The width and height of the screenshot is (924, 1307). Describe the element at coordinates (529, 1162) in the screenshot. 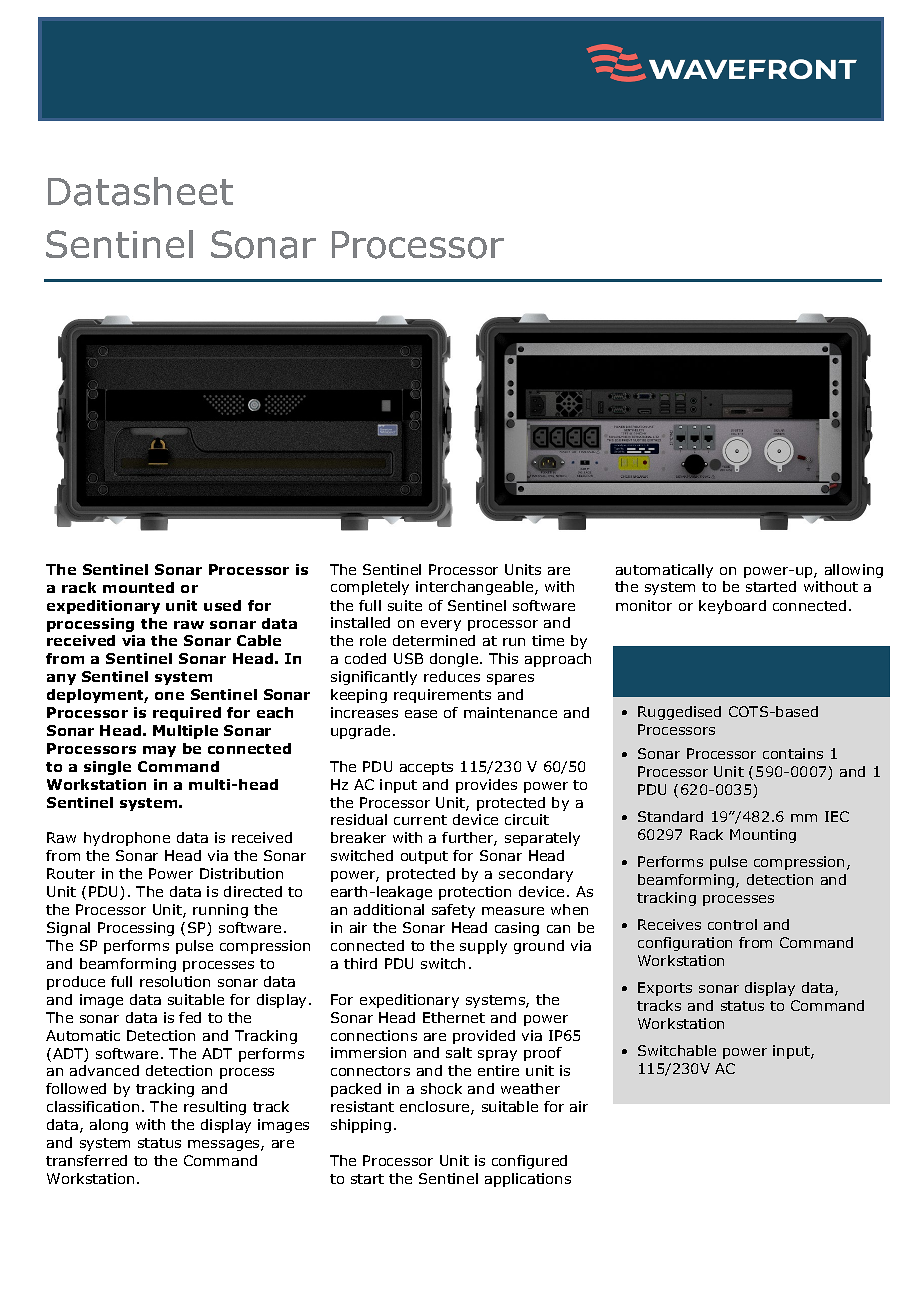

I see `configured` at that location.
